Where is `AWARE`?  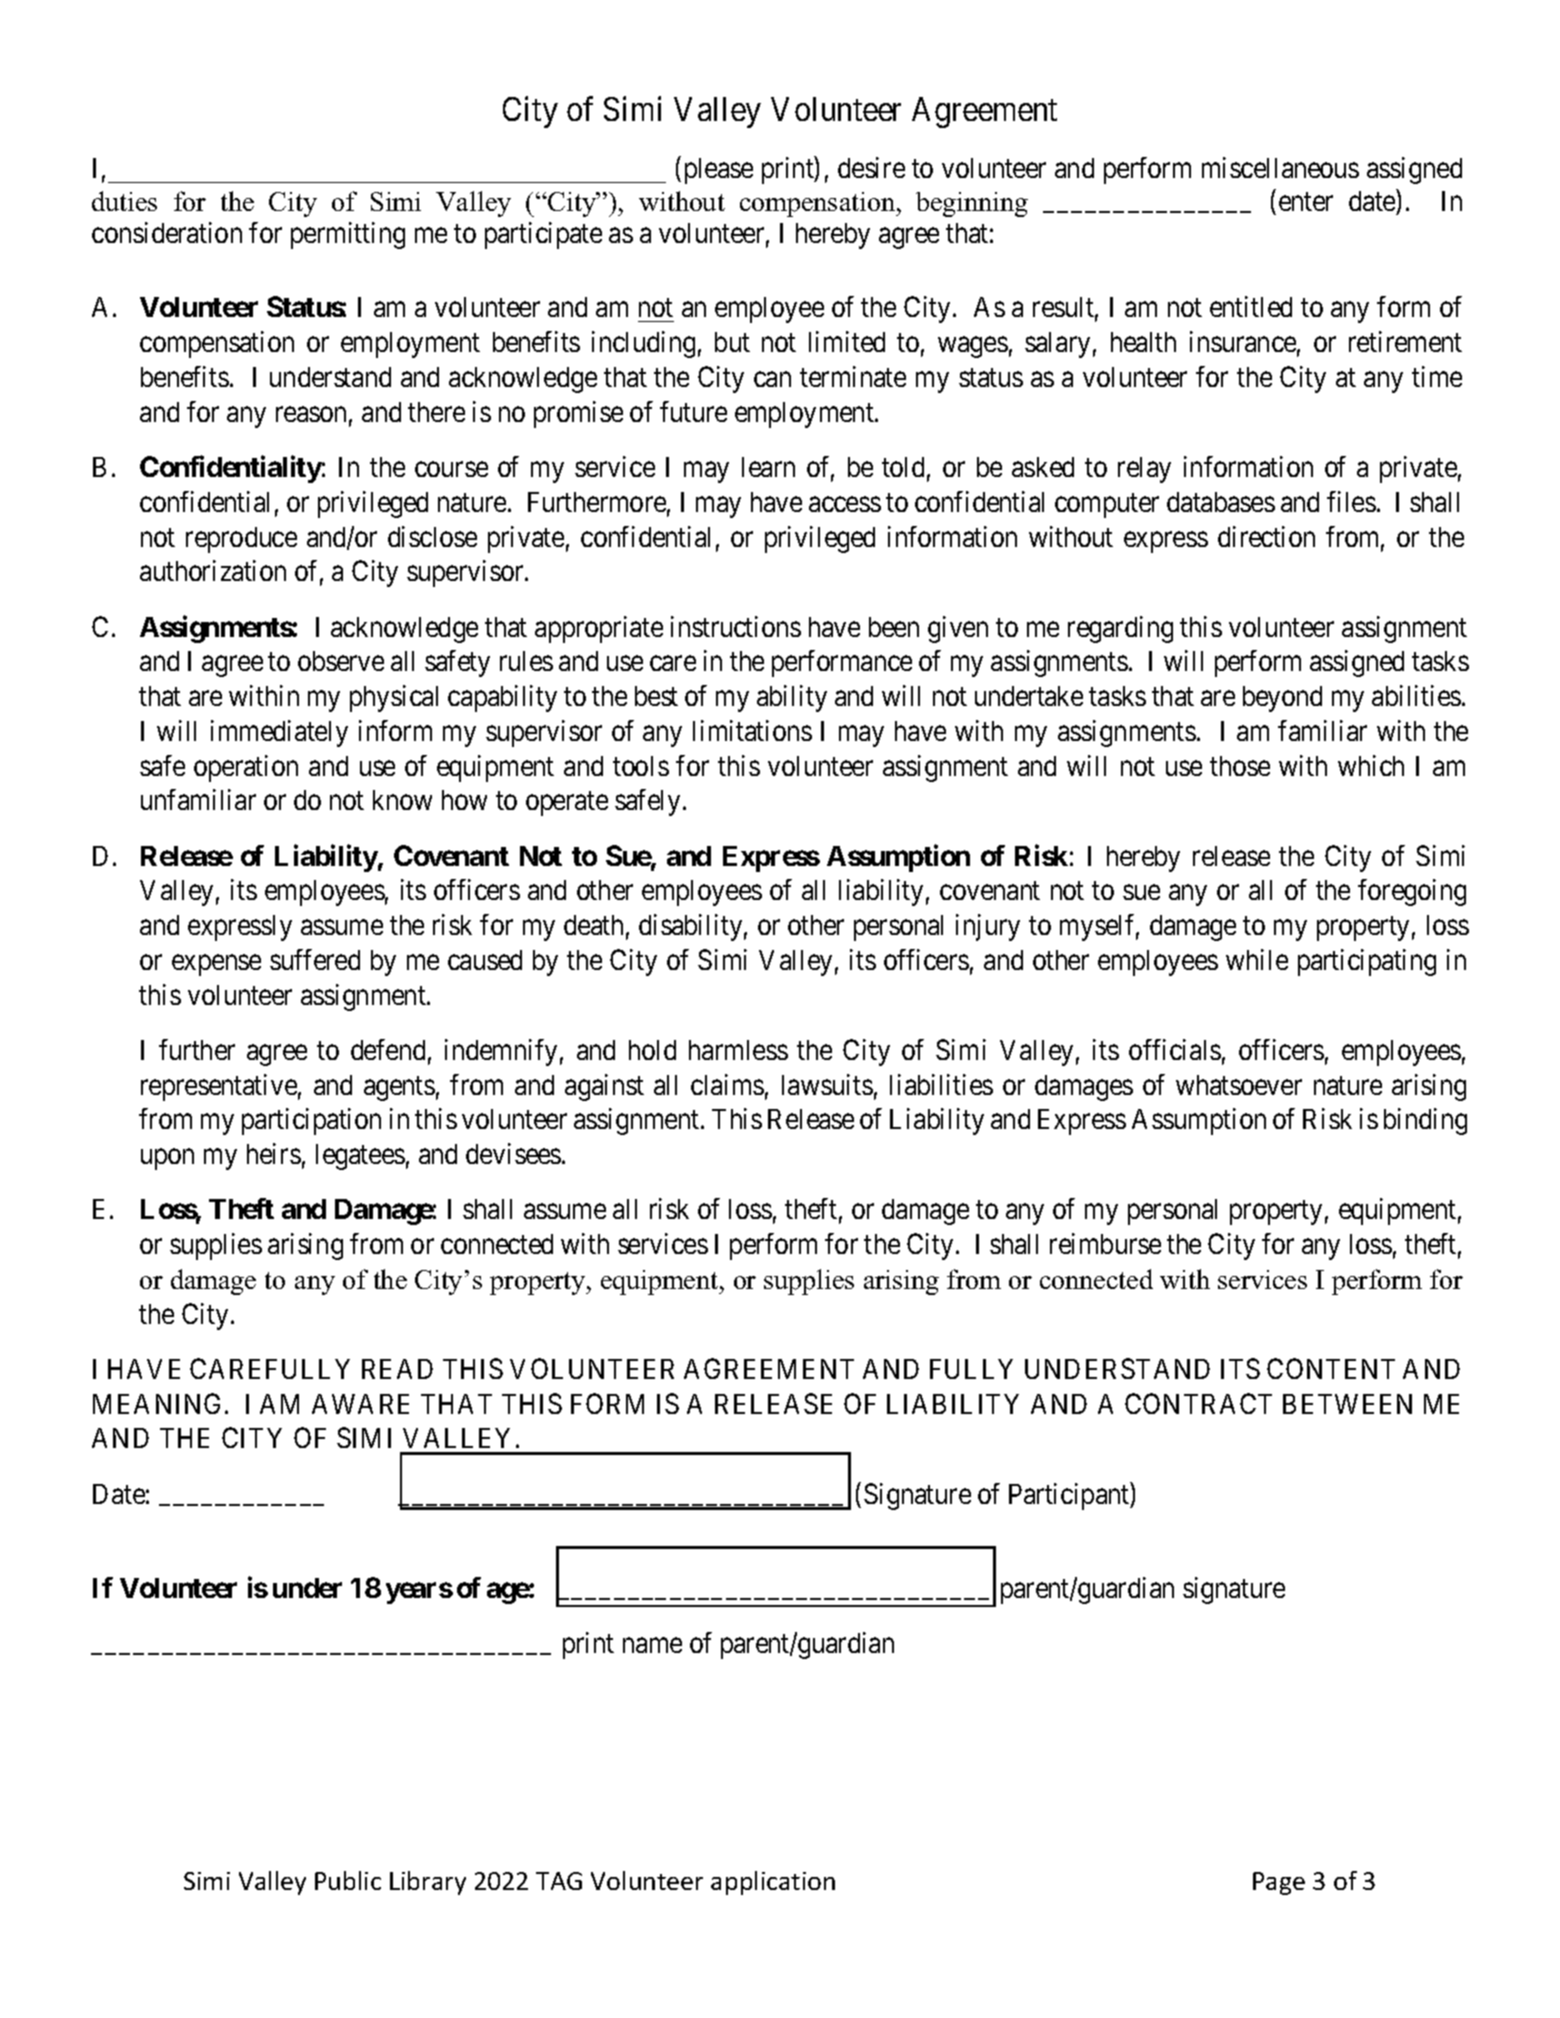 AWARE is located at coordinates (360, 1404).
